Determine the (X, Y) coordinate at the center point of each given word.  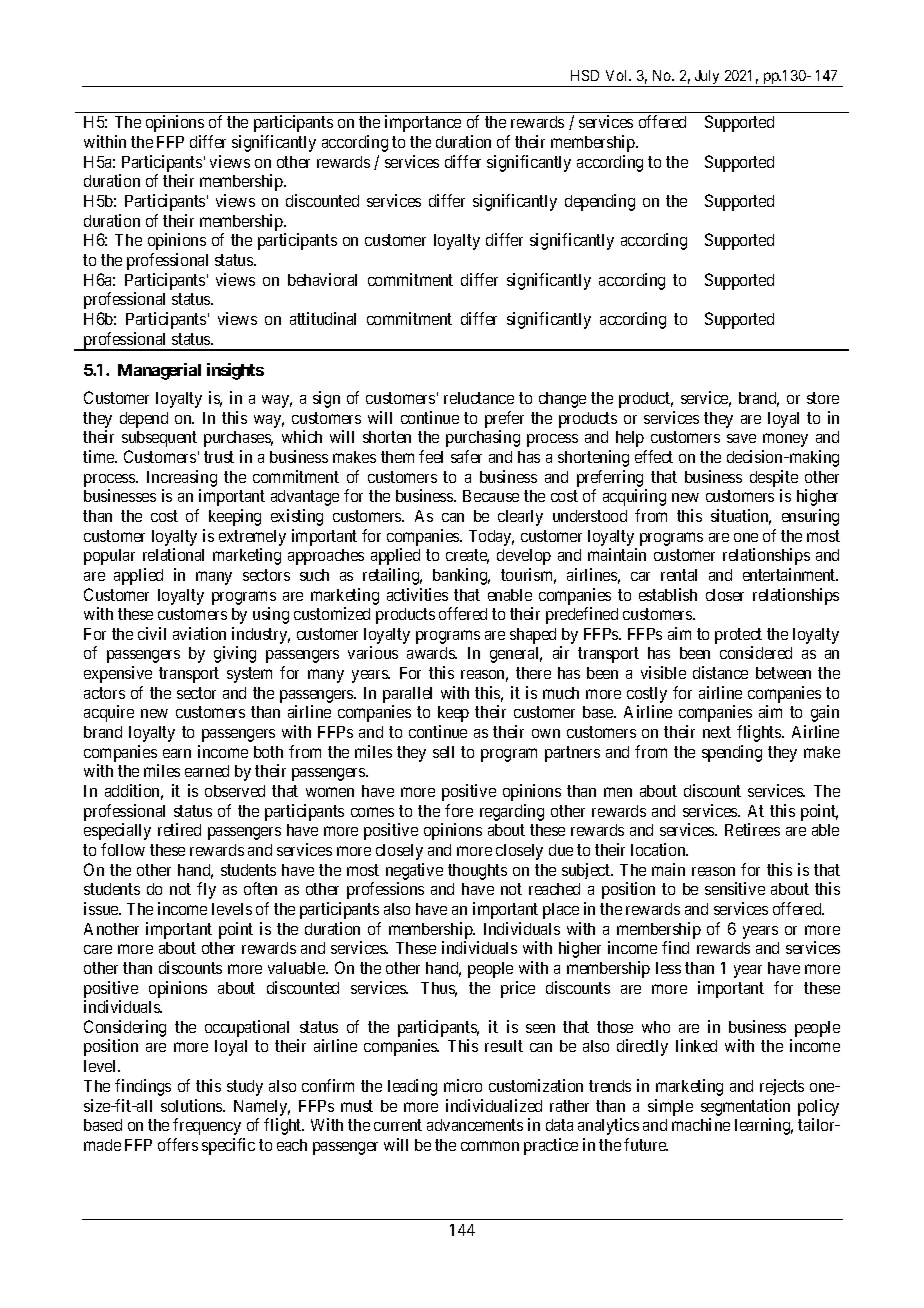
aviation (199, 633)
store (823, 398)
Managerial (159, 371)
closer (725, 595)
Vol (618, 75)
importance (423, 123)
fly (206, 890)
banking (461, 576)
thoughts (477, 872)
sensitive (735, 888)
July (707, 78)
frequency (207, 1126)
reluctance (479, 398)
